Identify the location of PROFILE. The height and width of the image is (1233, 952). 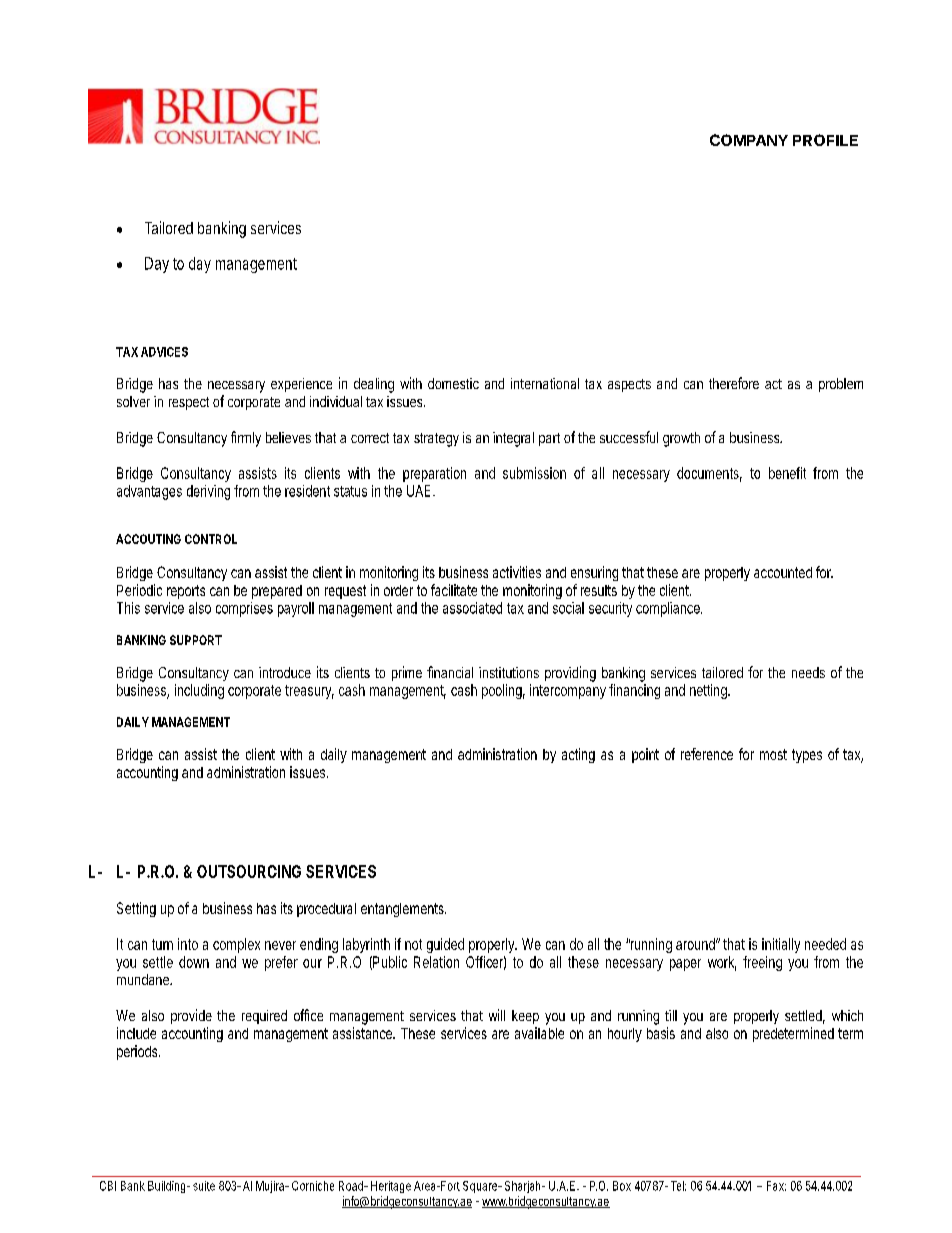
(825, 140).
